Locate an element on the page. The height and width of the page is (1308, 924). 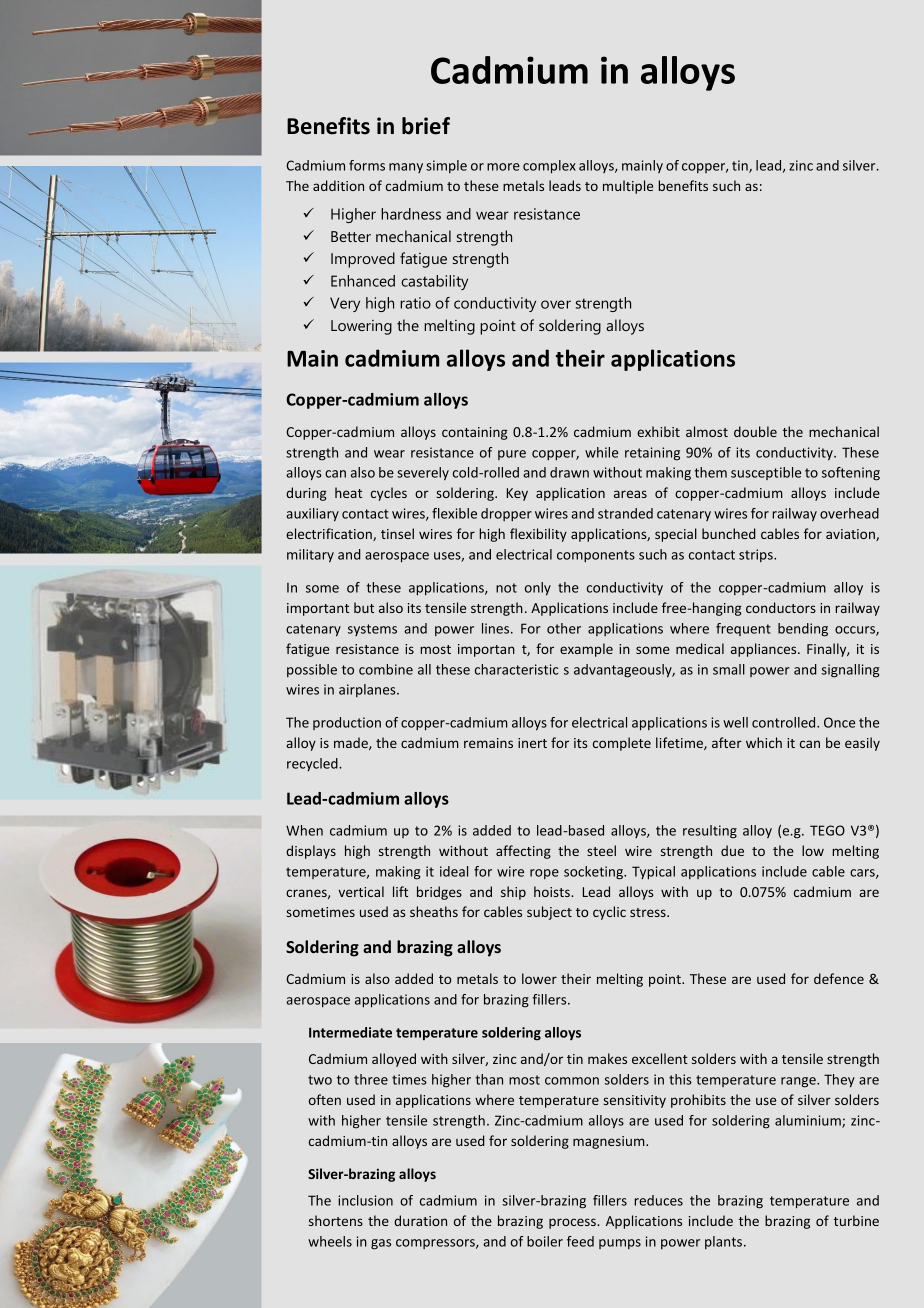
due is located at coordinates (732, 850).
